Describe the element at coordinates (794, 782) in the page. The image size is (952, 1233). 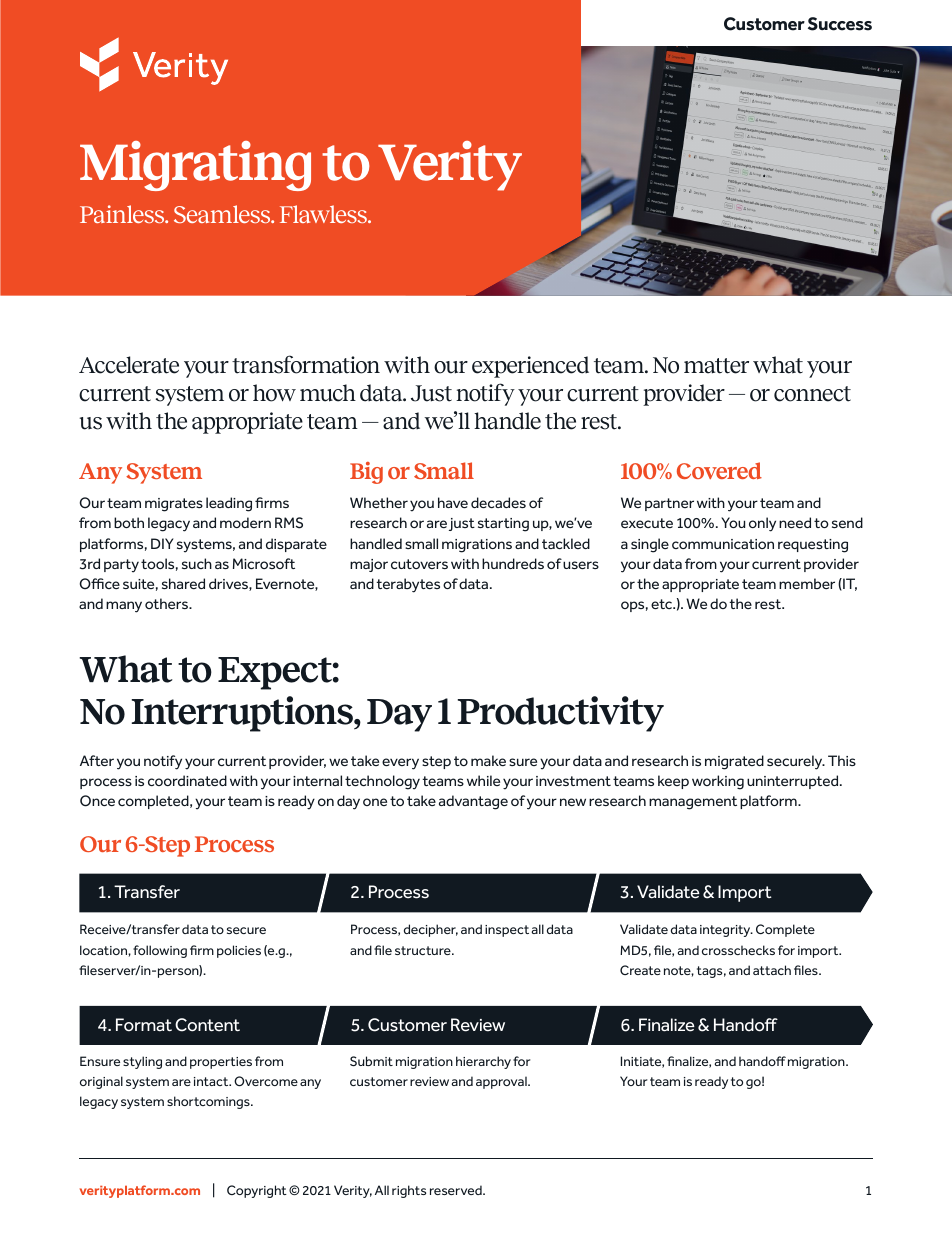
I see `uninterrupted` at that location.
